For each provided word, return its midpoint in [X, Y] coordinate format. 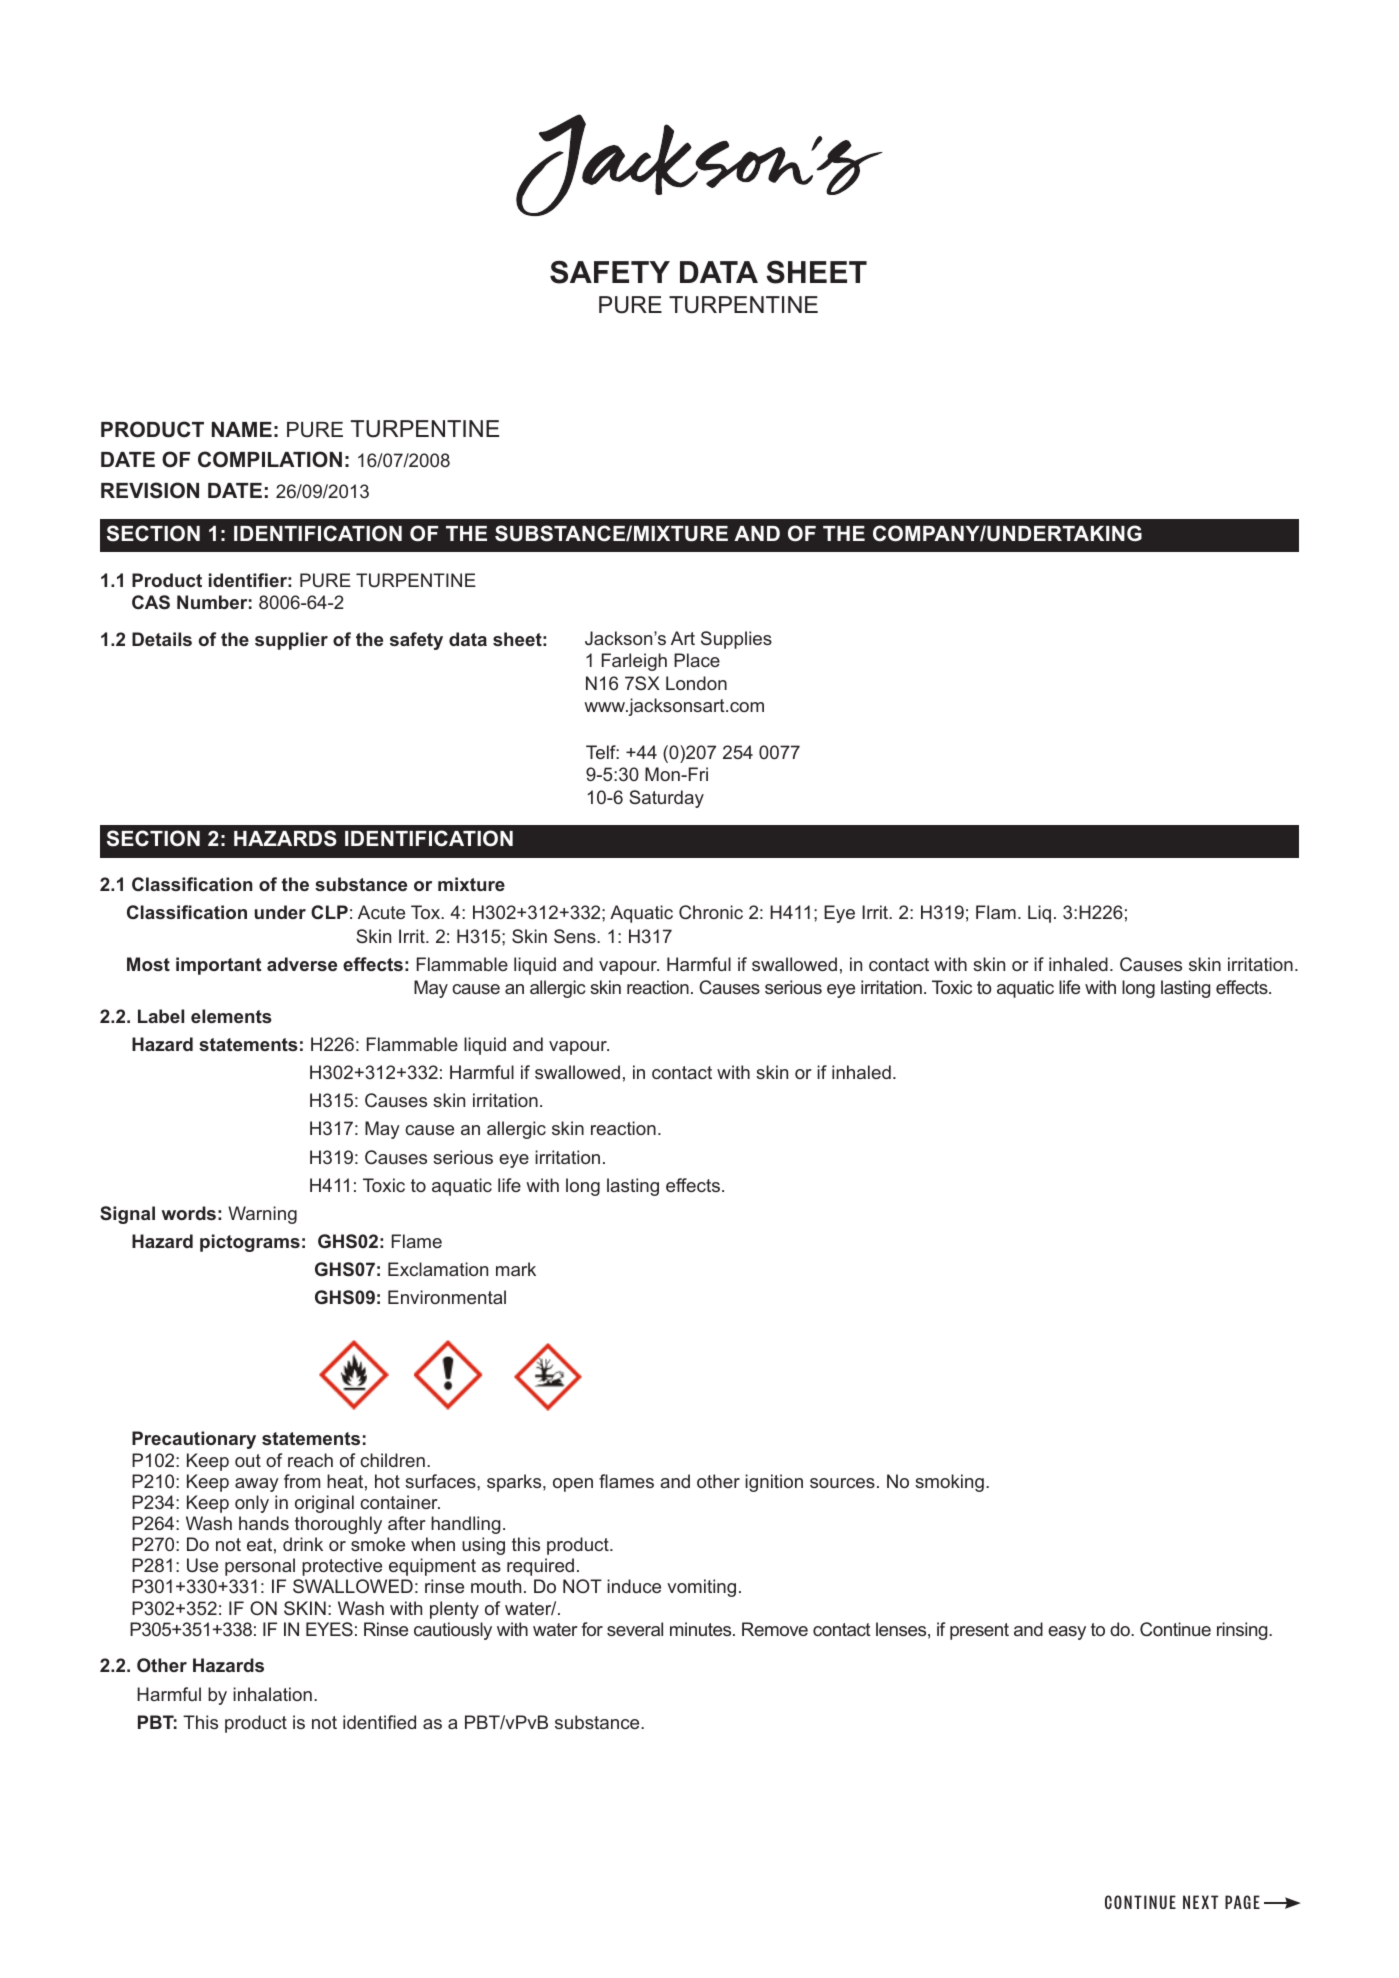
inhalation [272, 1694]
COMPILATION [270, 459]
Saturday [666, 799]
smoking [949, 1483]
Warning [262, 1215]
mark [516, 1269]
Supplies [736, 640]
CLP [329, 912]
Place [697, 660]
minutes [702, 1629]
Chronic [711, 912]
